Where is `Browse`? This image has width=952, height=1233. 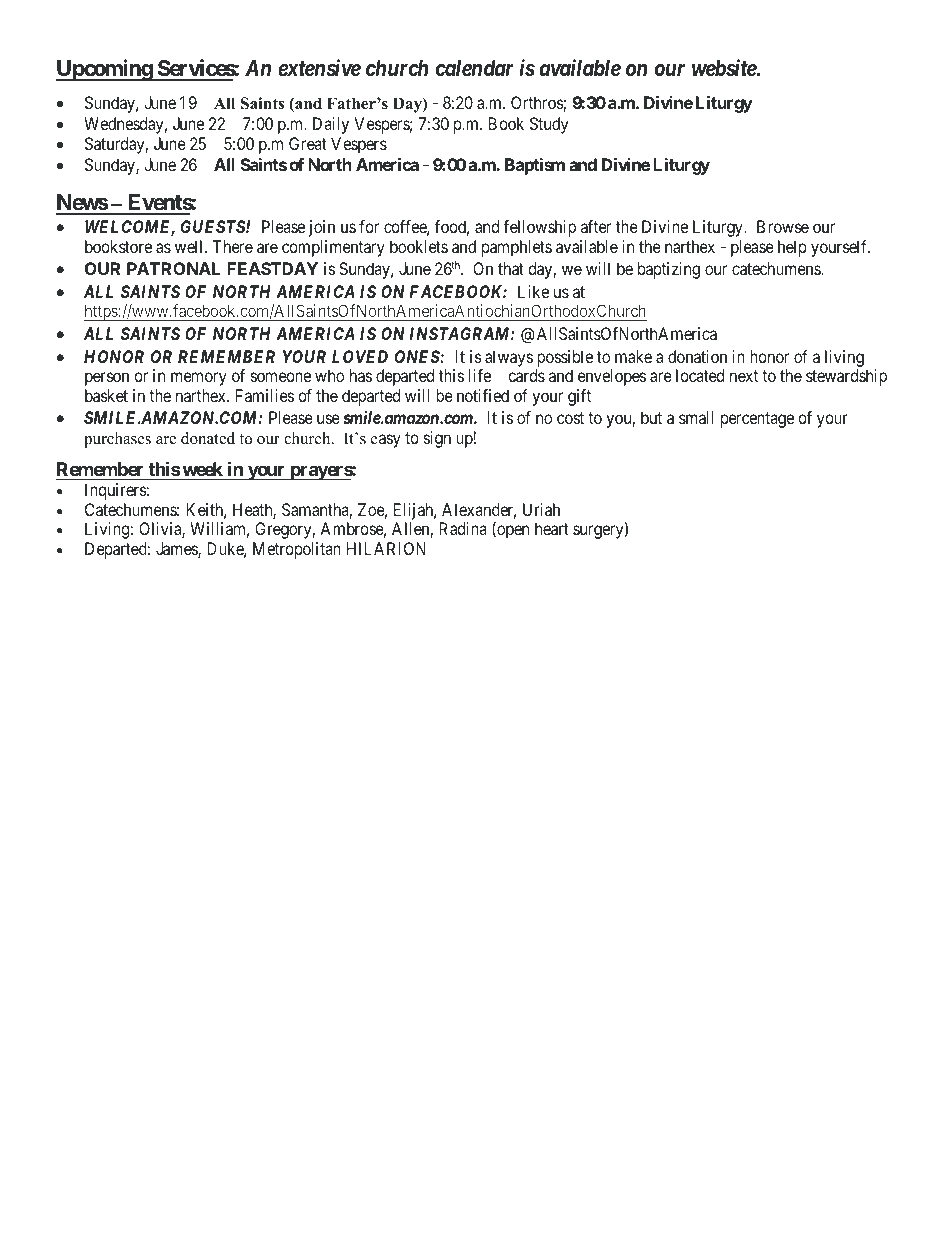 Browse is located at coordinates (783, 226).
